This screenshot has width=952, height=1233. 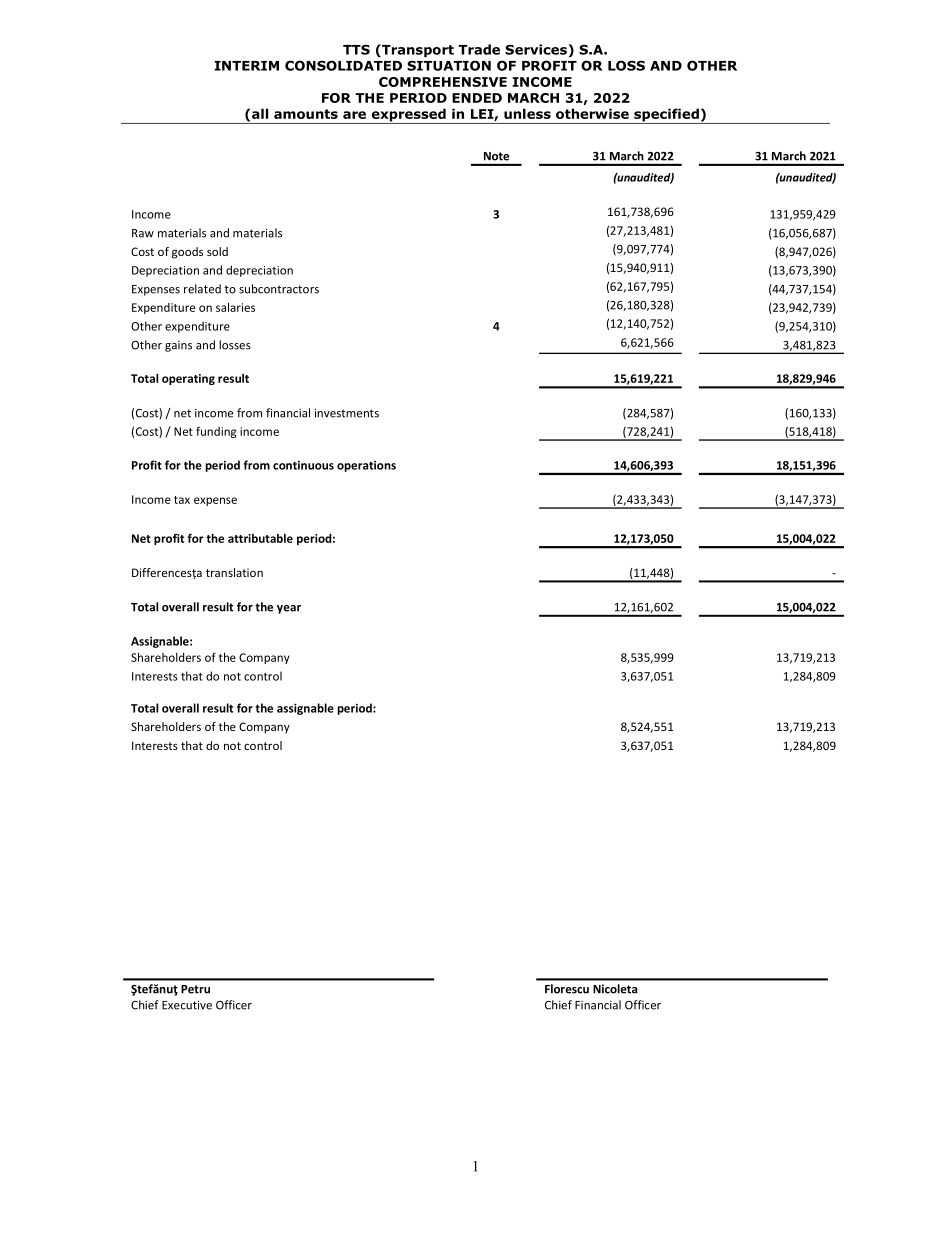 What do you see at coordinates (260, 538) in the screenshot?
I see `attributable` at bounding box center [260, 538].
